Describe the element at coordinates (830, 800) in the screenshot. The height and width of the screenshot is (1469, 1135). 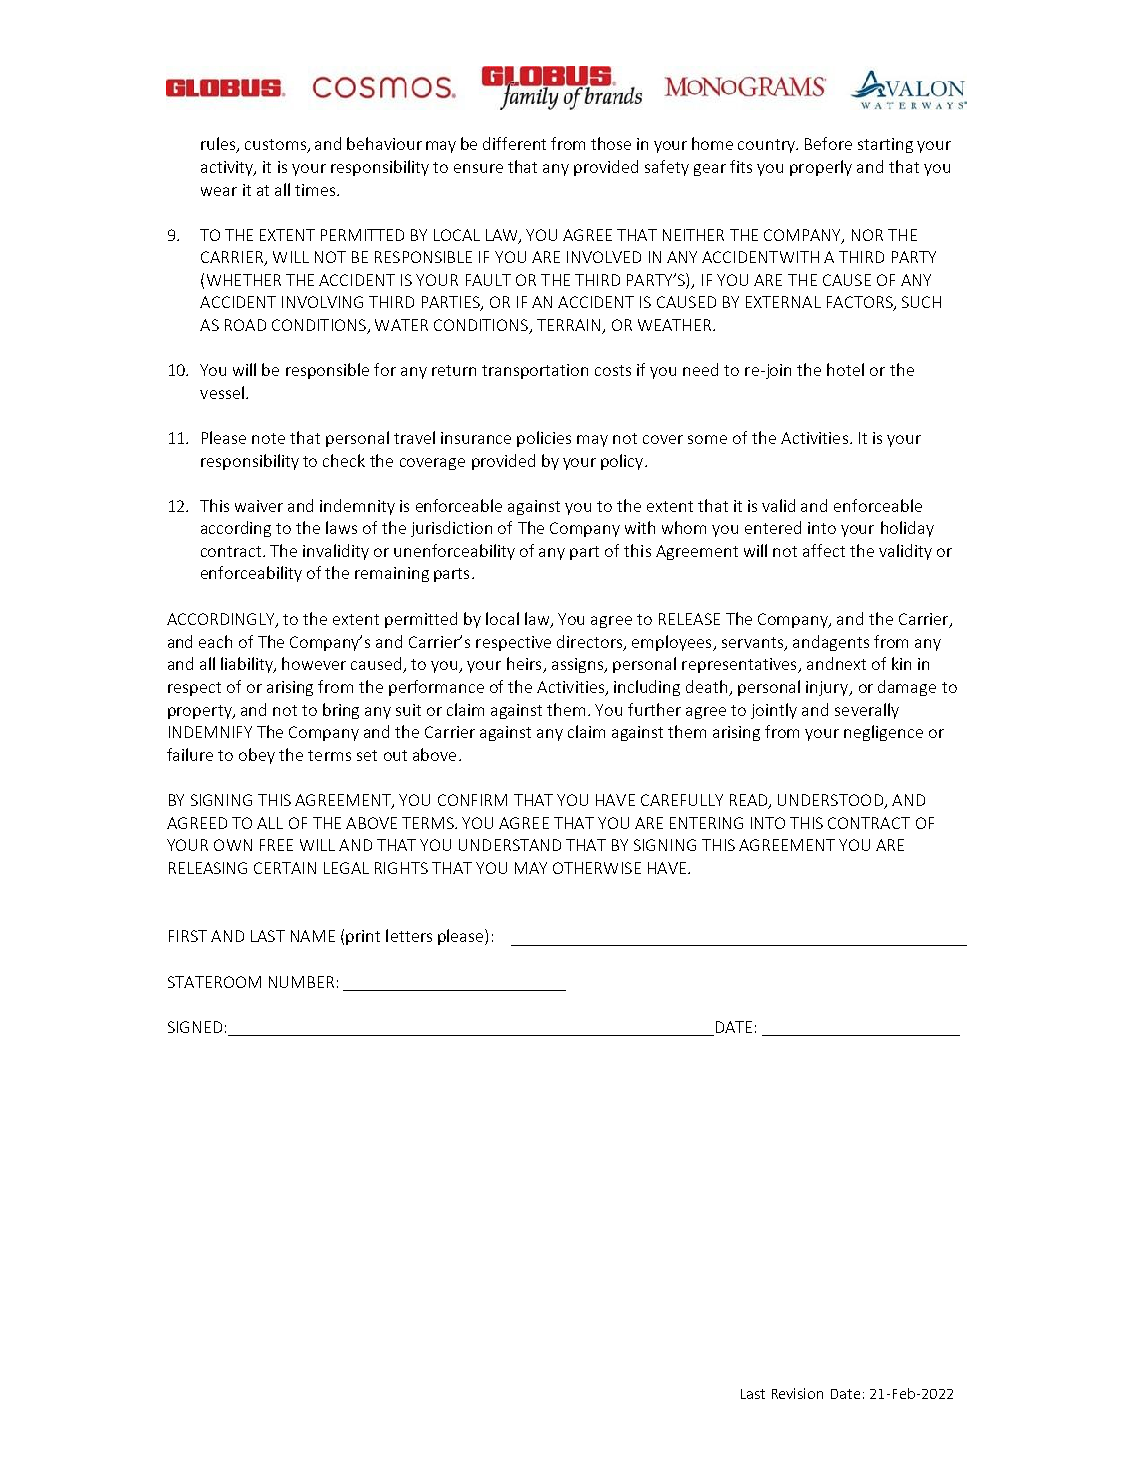
I see `UNDERSTOOD` at that location.
